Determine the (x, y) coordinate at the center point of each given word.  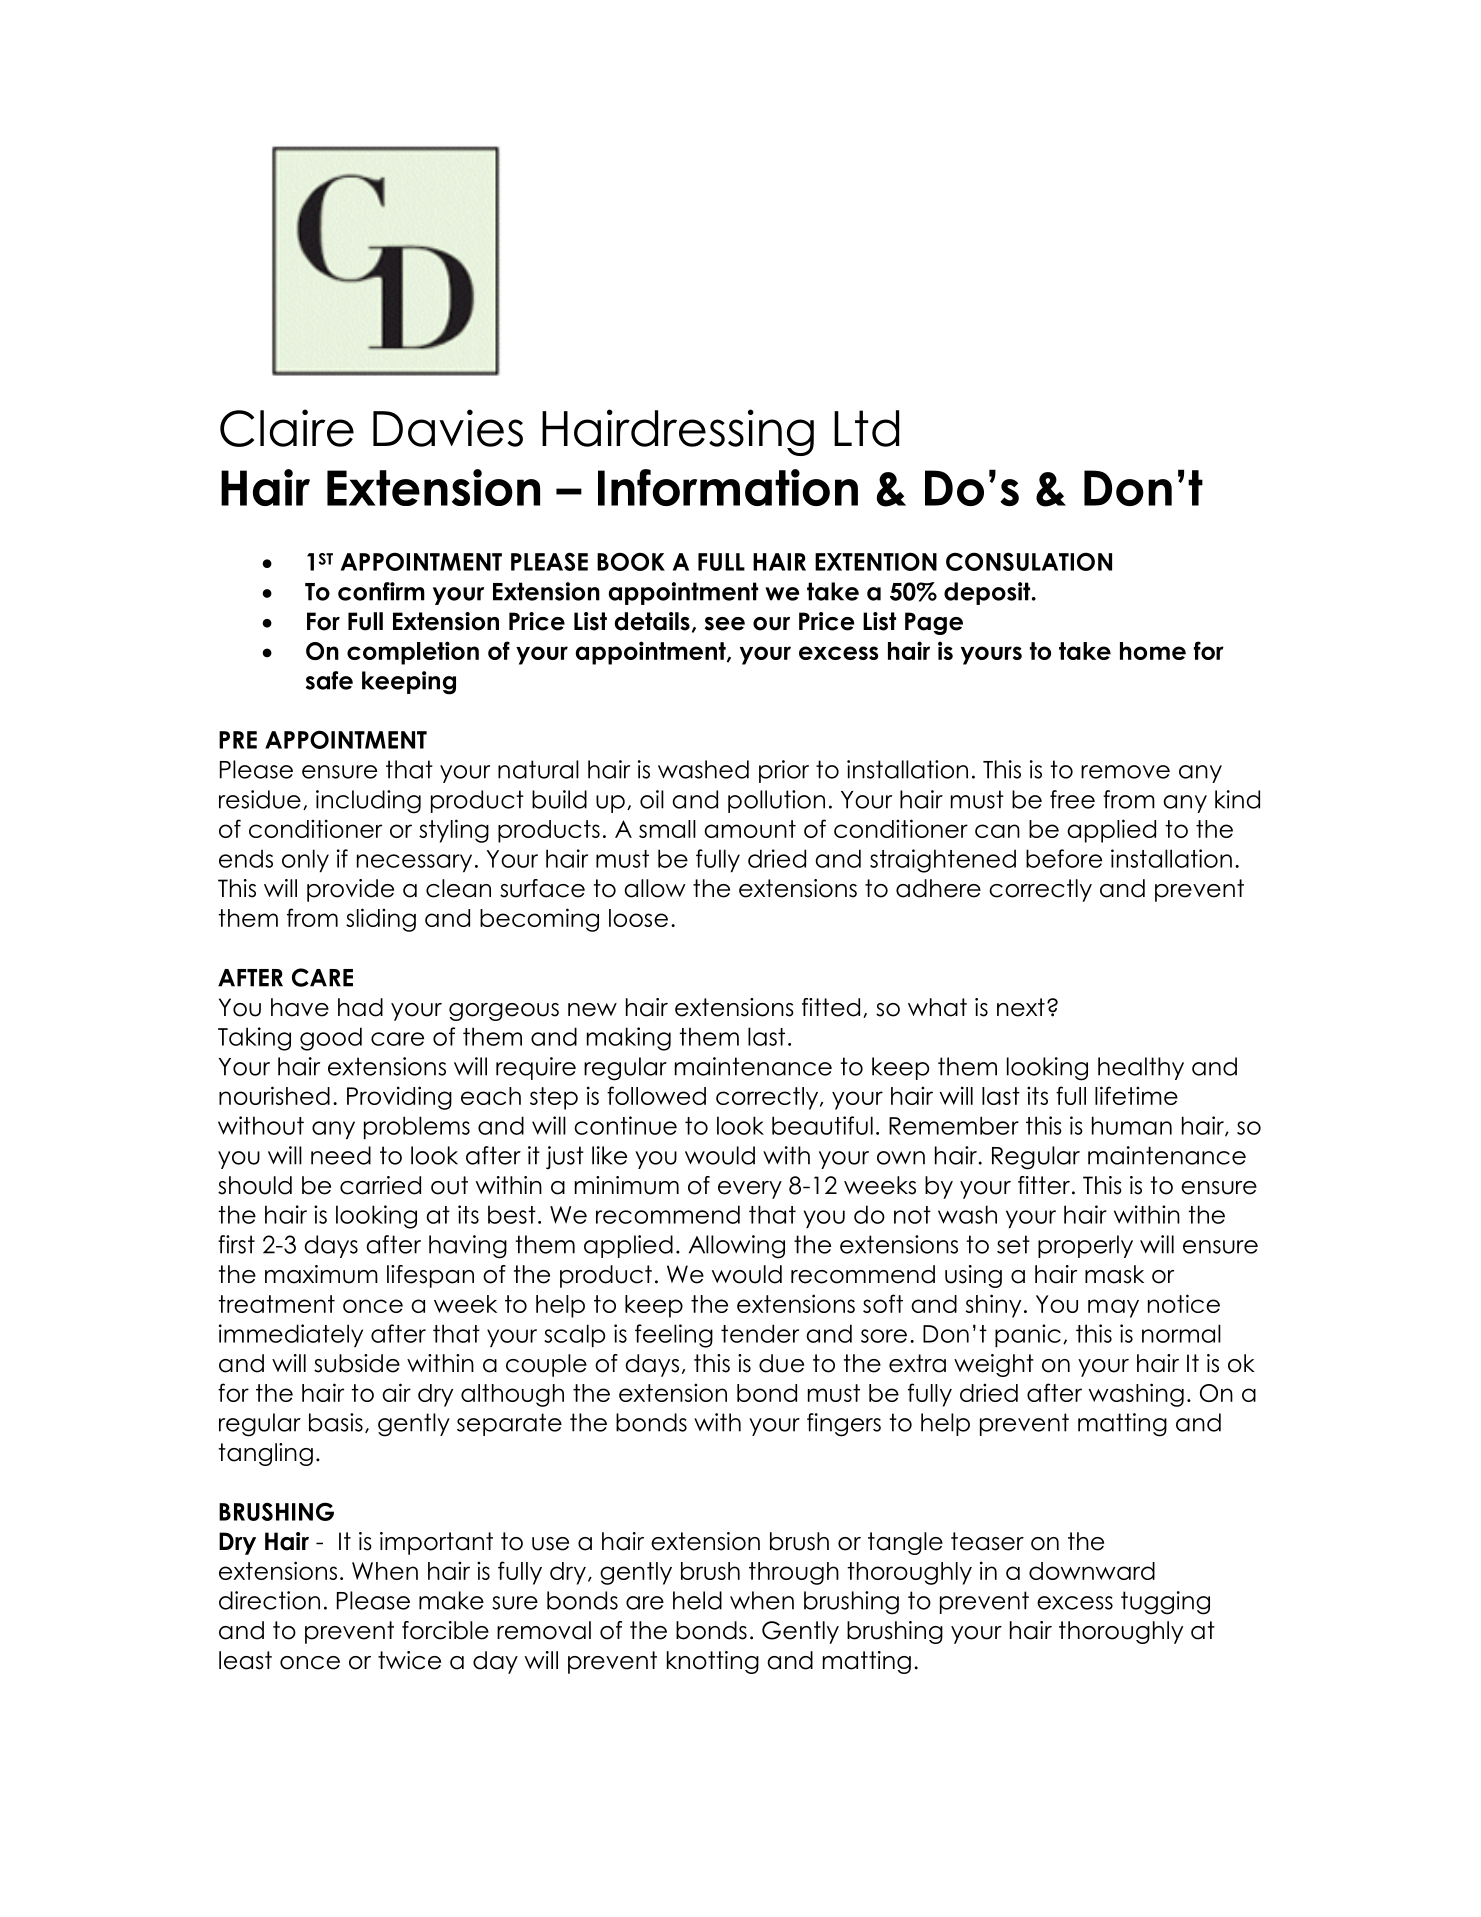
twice (409, 1660)
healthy (1141, 1068)
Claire (287, 428)
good (331, 1039)
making (629, 1039)
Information (728, 487)
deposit (988, 593)
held (697, 1600)
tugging (1165, 1603)
